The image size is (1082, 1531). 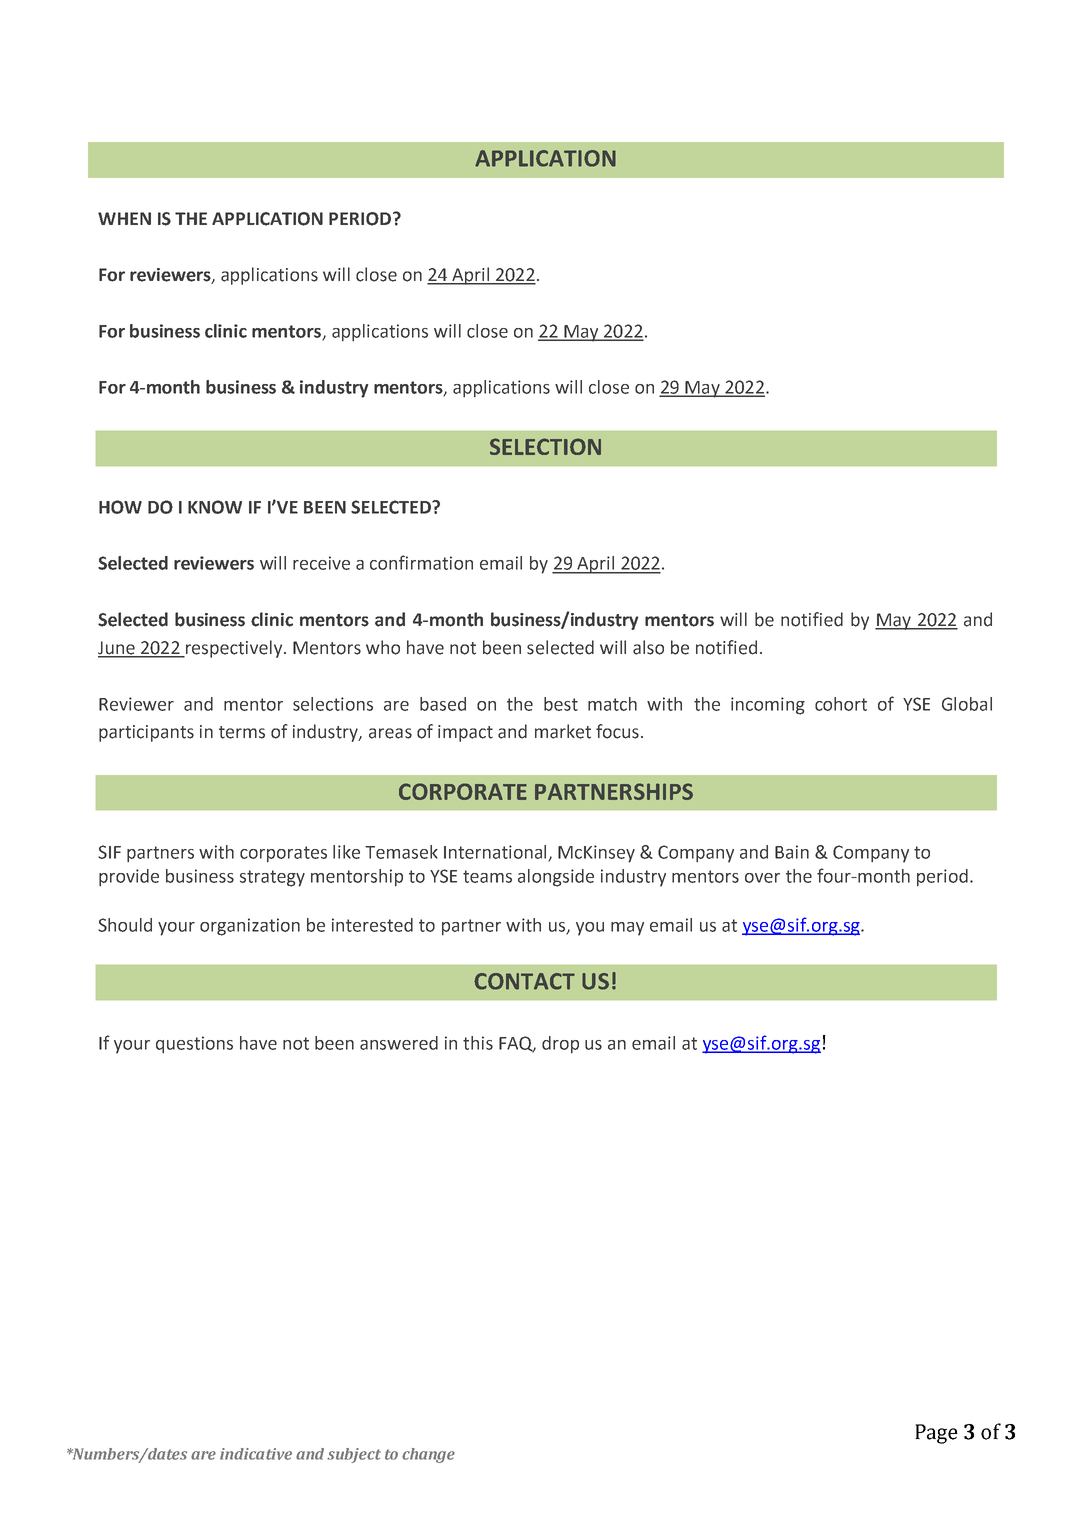 I want to click on WHEN, so click(x=124, y=218).
